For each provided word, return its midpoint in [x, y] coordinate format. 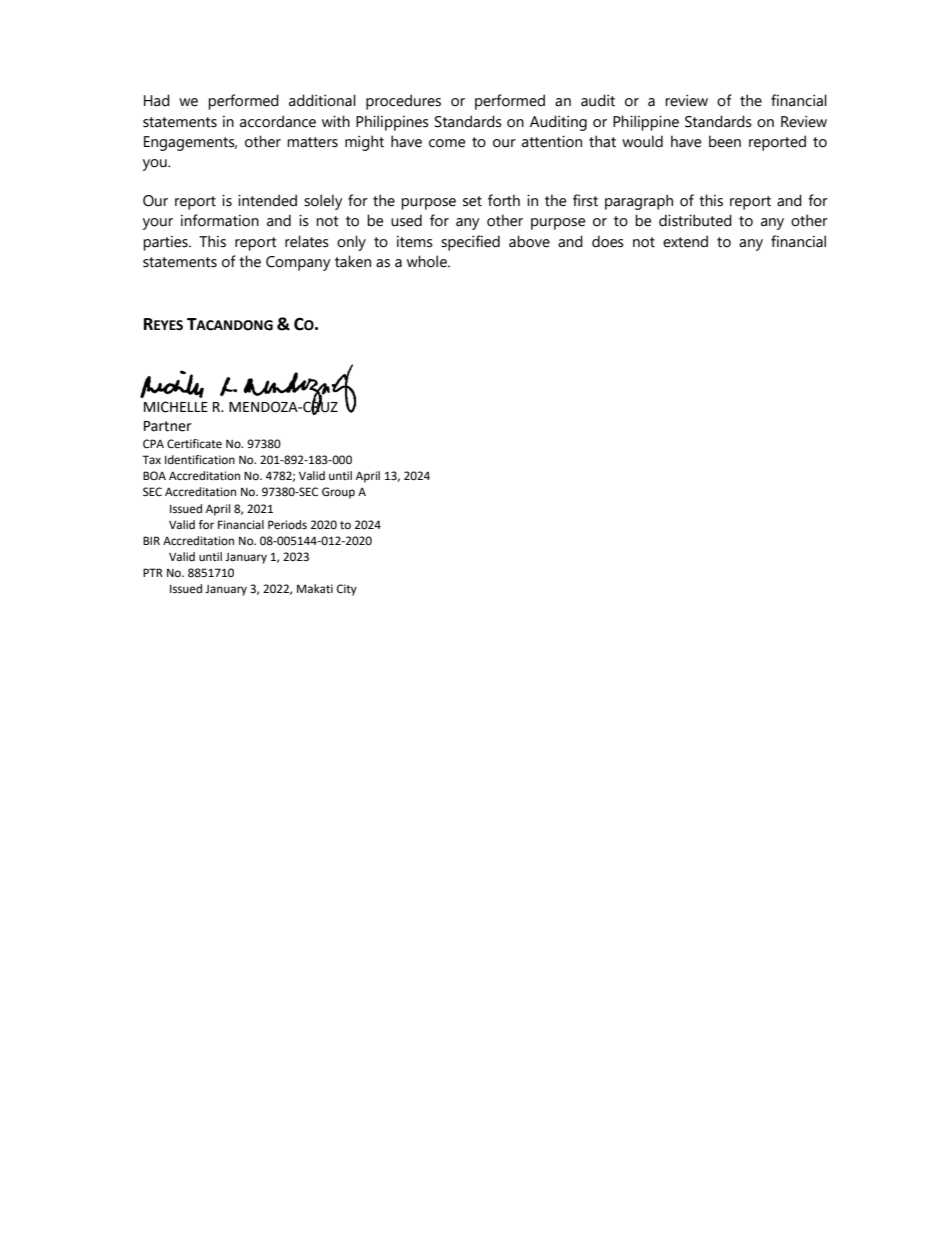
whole [428, 261]
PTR [153, 572]
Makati [315, 588]
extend [685, 241]
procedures [403, 102]
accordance [278, 121]
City [347, 590]
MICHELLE [176, 407]
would [642, 141]
